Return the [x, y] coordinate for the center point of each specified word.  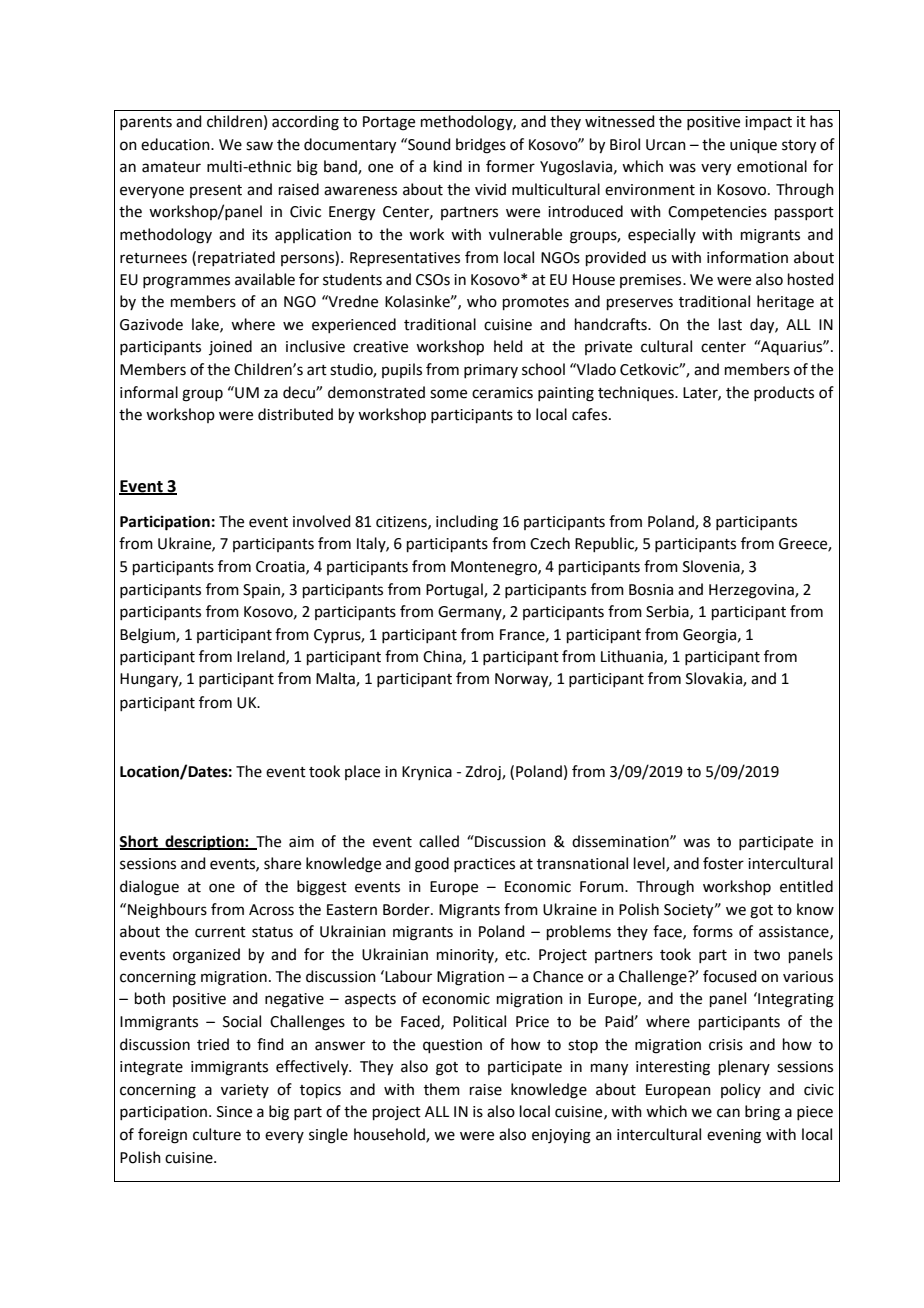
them [442, 1089]
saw [259, 146]
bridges [481, 146]
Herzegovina [752, 591]
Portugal [455, 591]
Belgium [148, 636]
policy [741, 1090]
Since [234, 1112]
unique [753, 146]
